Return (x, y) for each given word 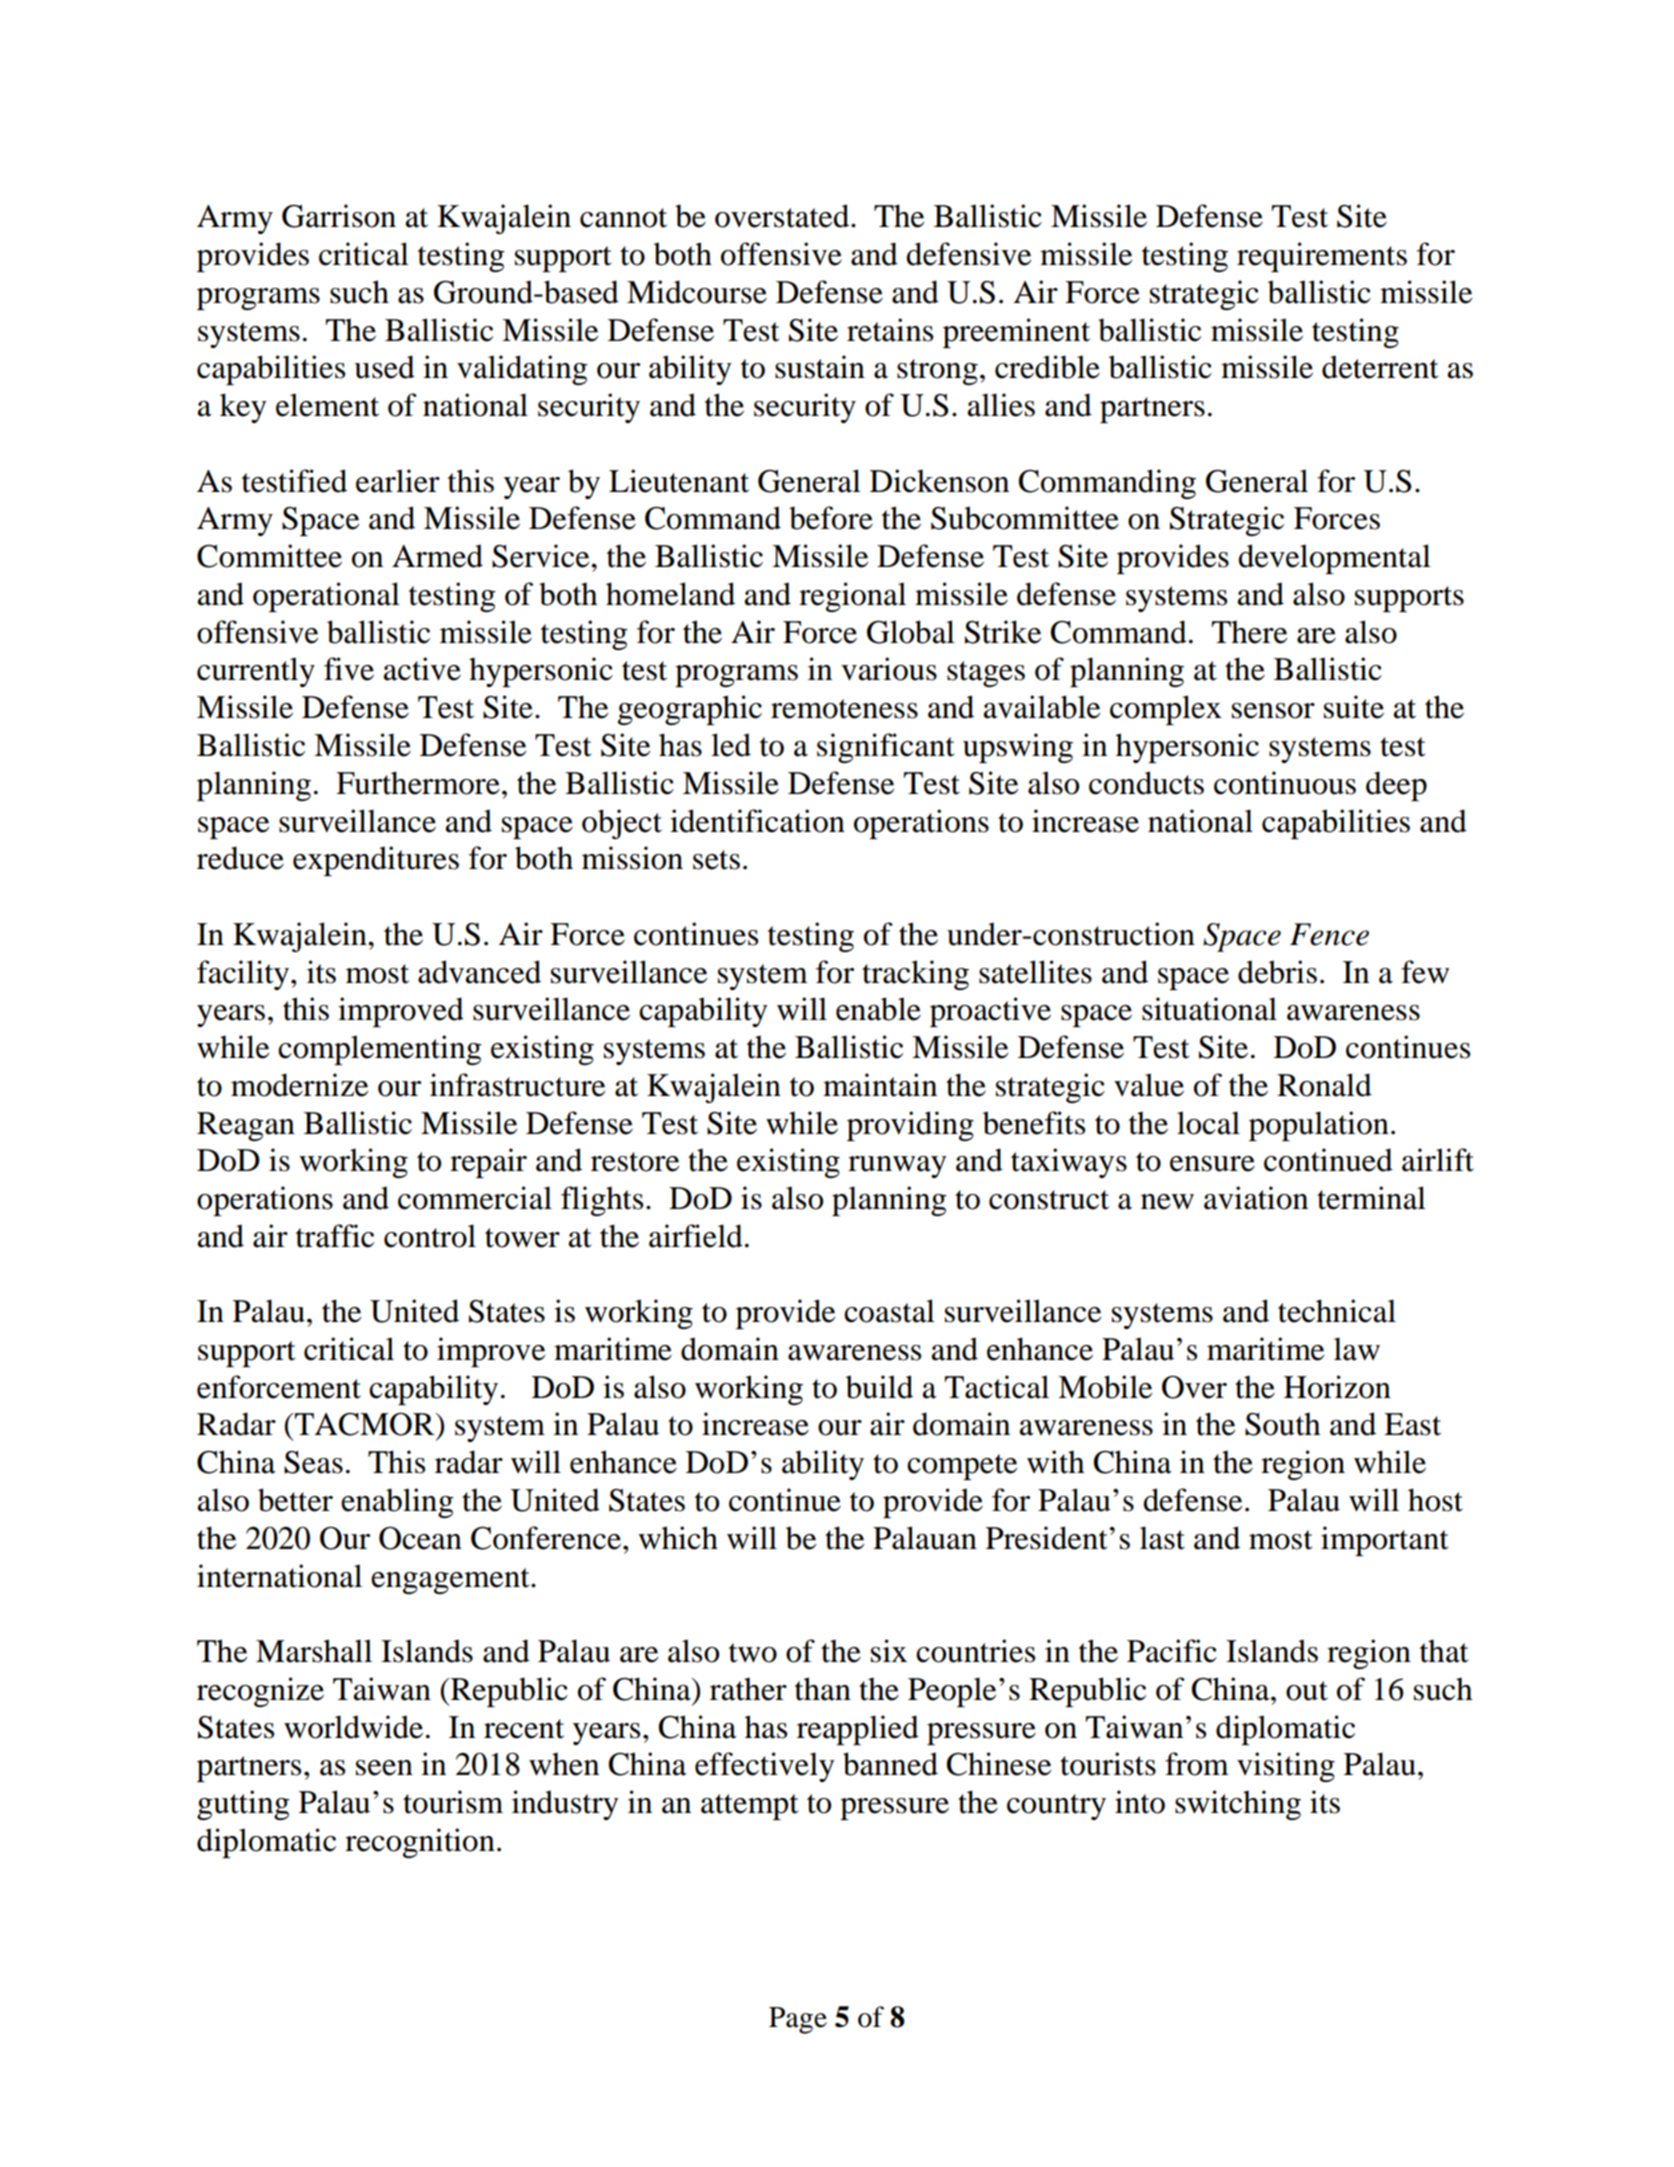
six (889, 1651)
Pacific (1172, 1651)
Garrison (339, 216)
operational (326, 597)
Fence (1329, 934)
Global (911, 632)
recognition (420, 1843)
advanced (479, 972)
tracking (915, 975)
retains (890, 330)
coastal (889, 1311)
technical (1337, 1311)
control (430, 1236)
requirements (1322, 257)
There (1249, 632)
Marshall (314, 1651)
